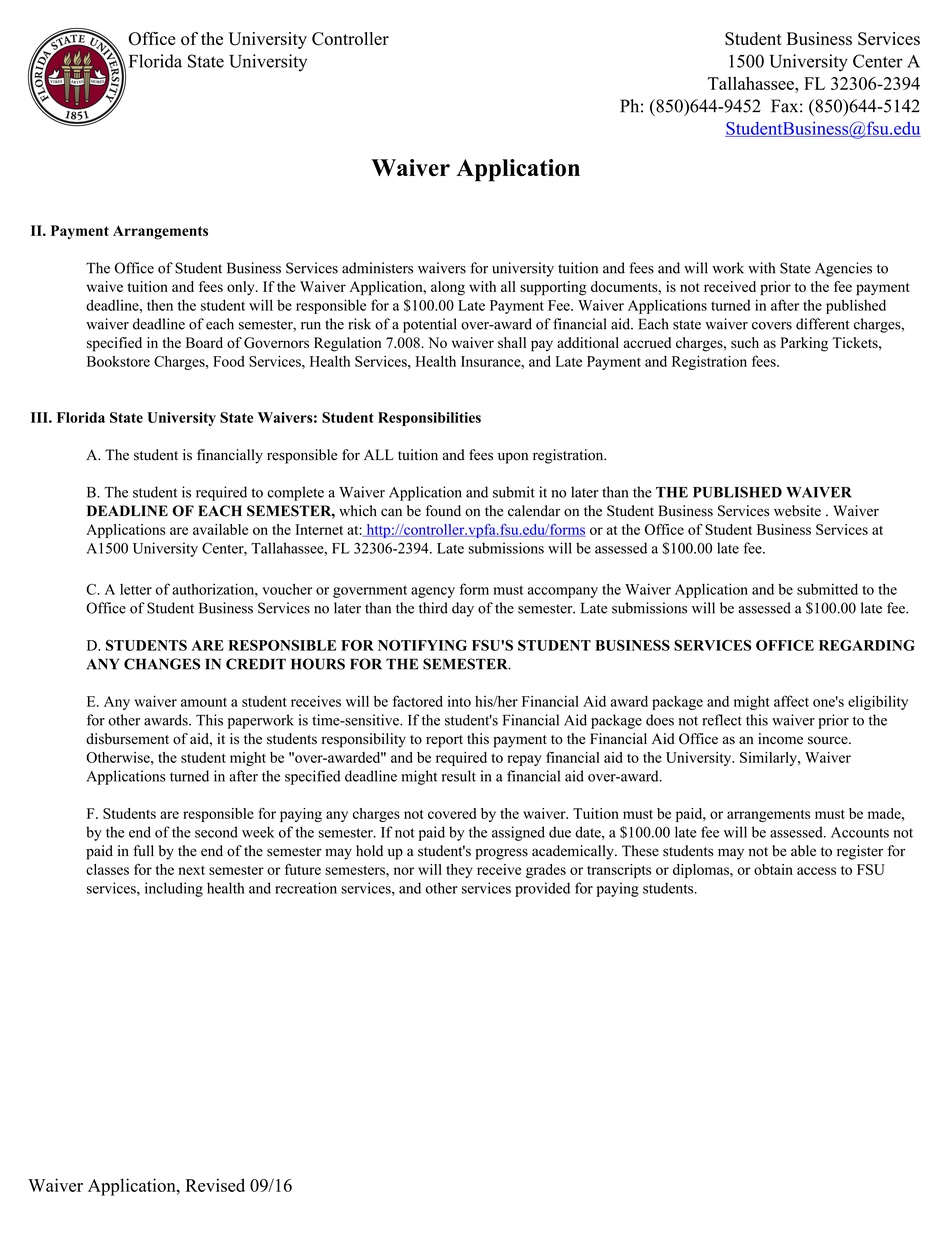 This screenshot has height=1233, width=952. What do you see at coordinates (204, 702) in the screenshot?
I see `amount` at bounding box center [204, 702].
